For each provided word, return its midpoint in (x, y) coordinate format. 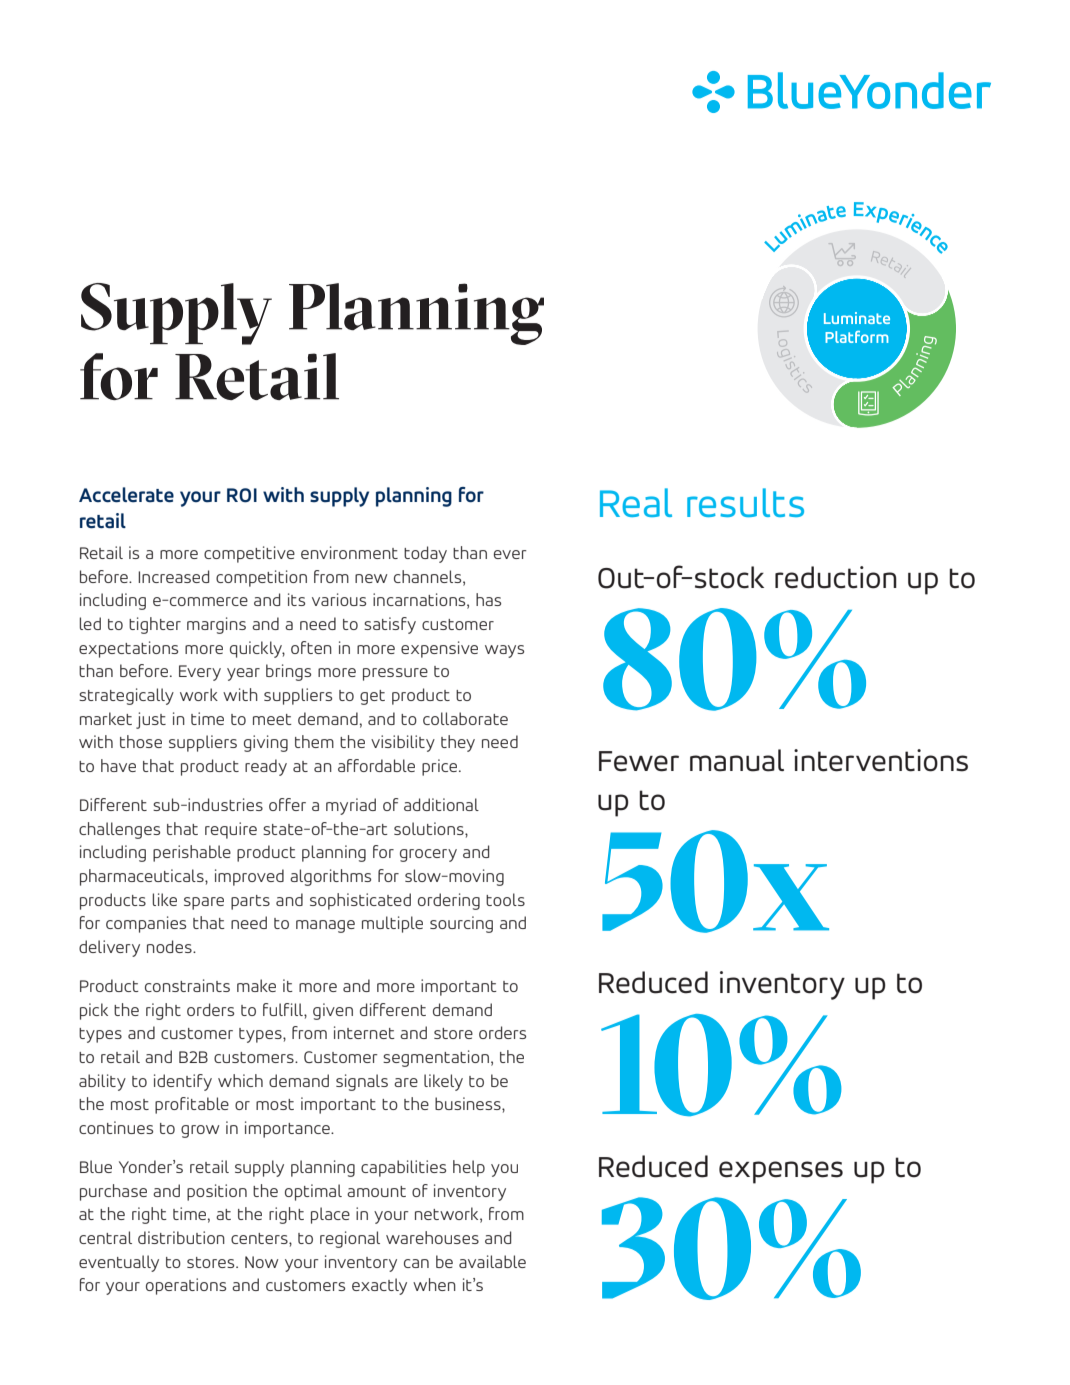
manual (737, 760)
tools (505, 899)
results (745, 502)
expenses (781, 1172)
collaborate (465, 718)
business (469, 1103)
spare (204, 903)
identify (183, 1082)
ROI (242, 495)
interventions (881, 760)
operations (186, 1286)
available (492, 1261)
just (151, 720)
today (425, 554)
